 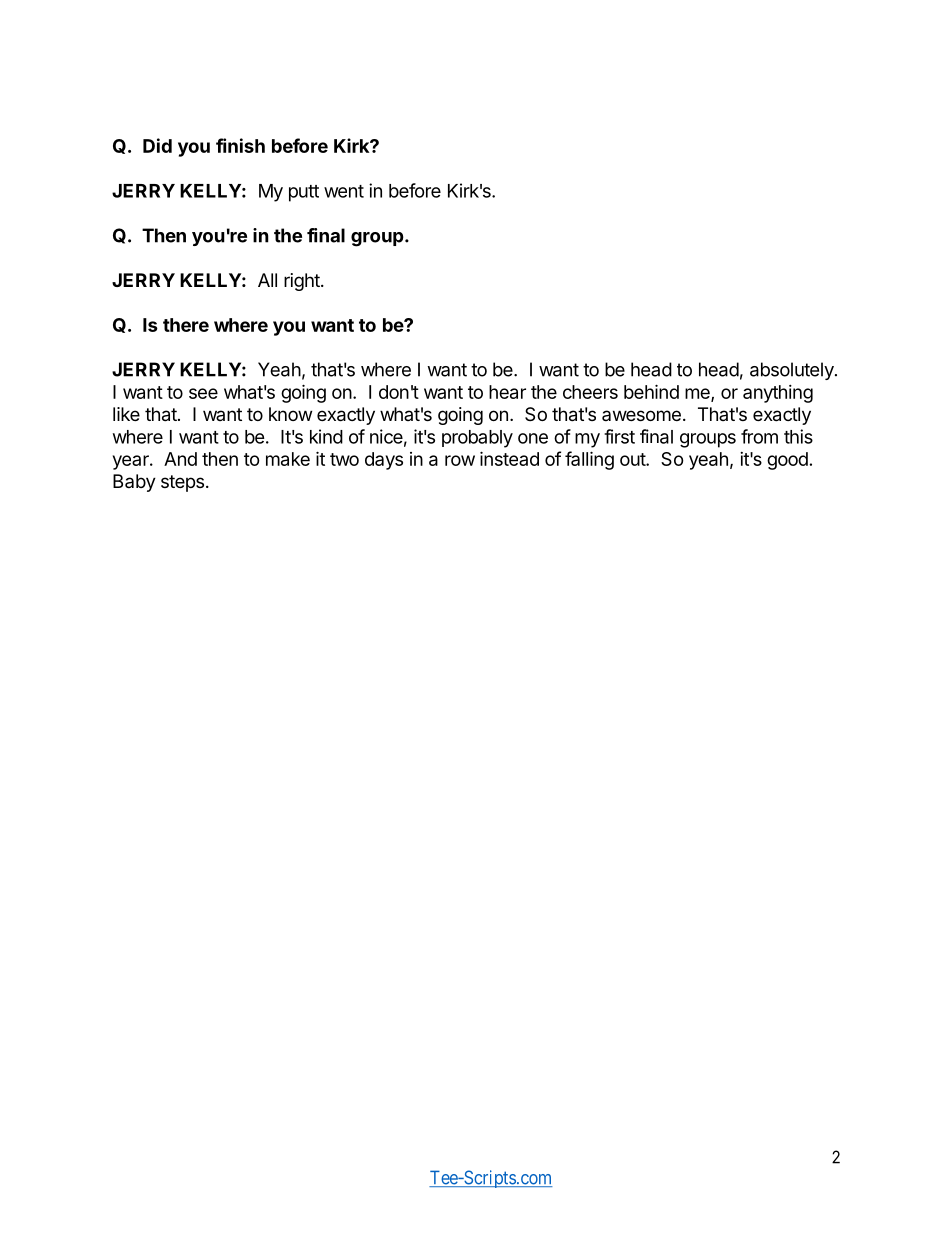 I want to click on hear, so click(x=507, y=392).
